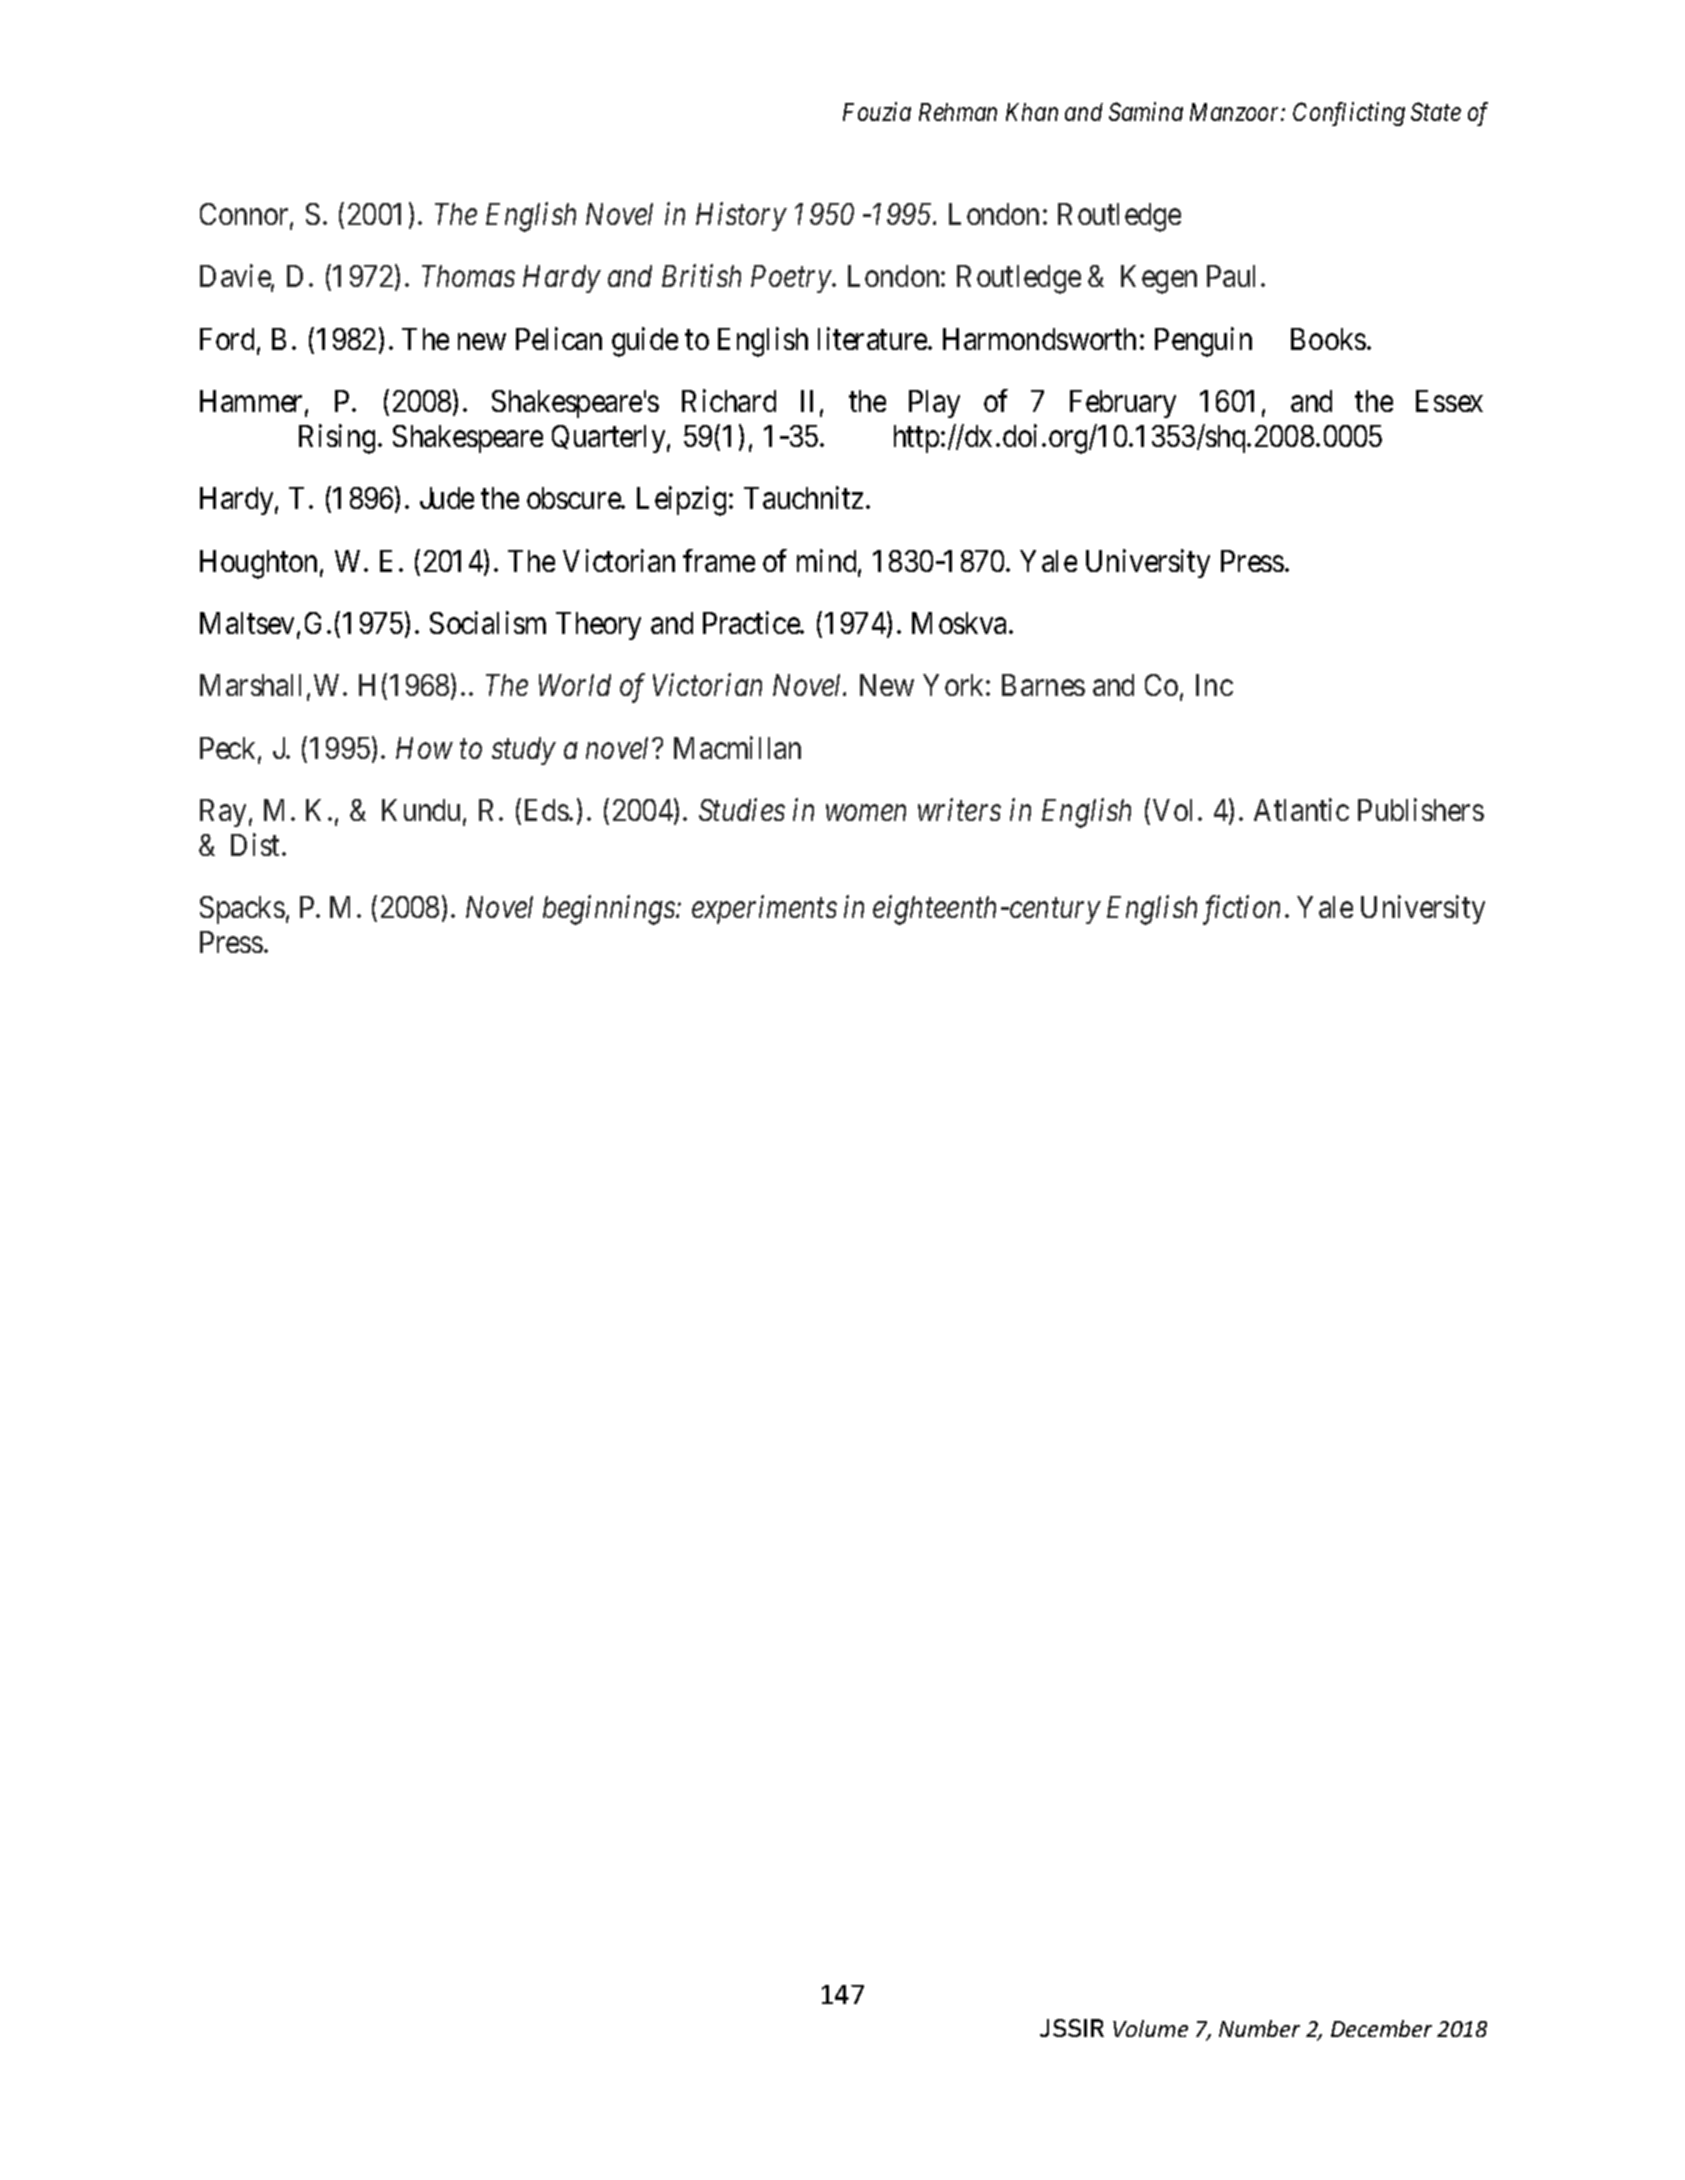 This screenshot has height=2180, width=1685. I want to click on December, so click(1381, 2028).
